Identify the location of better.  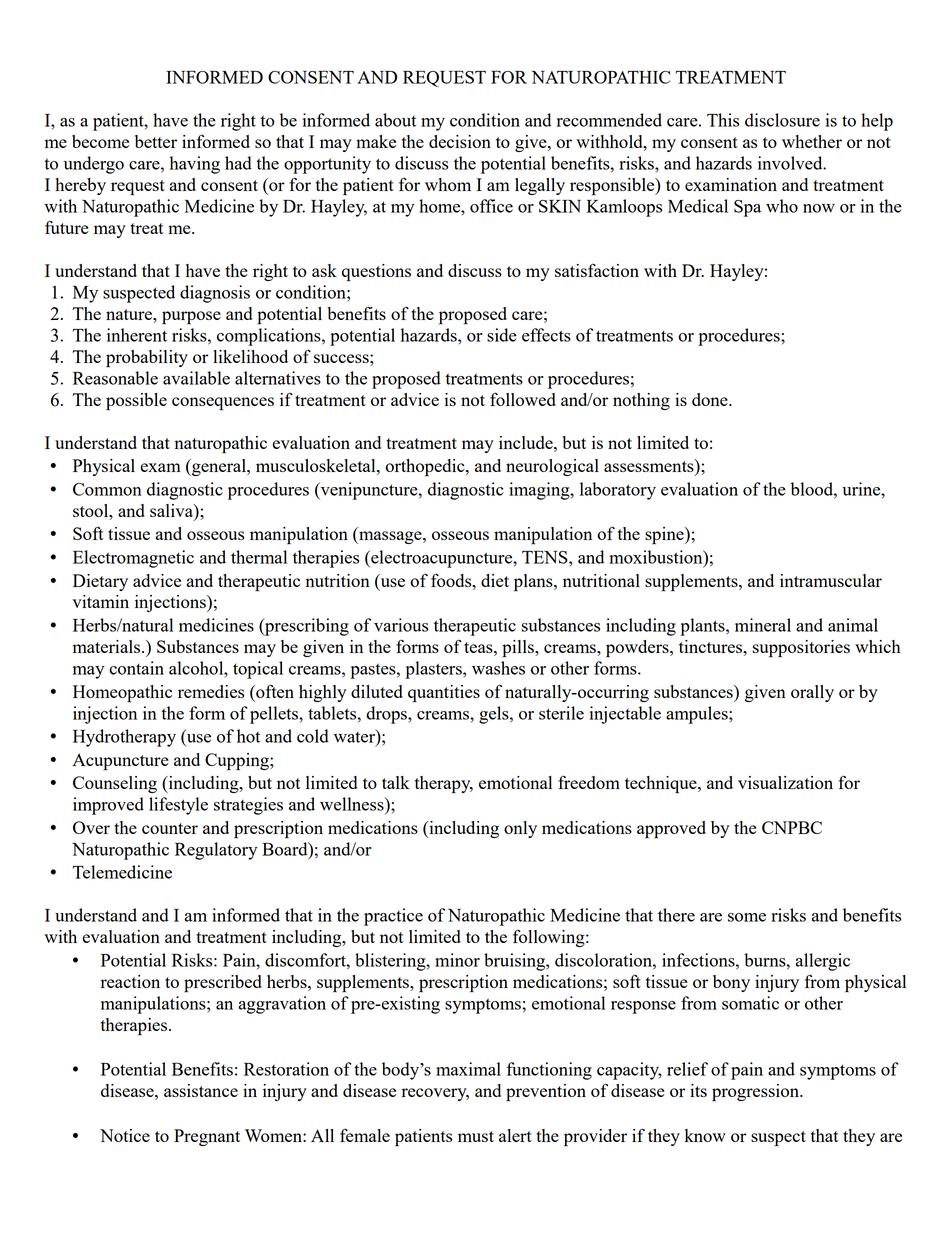
(156, 141).
